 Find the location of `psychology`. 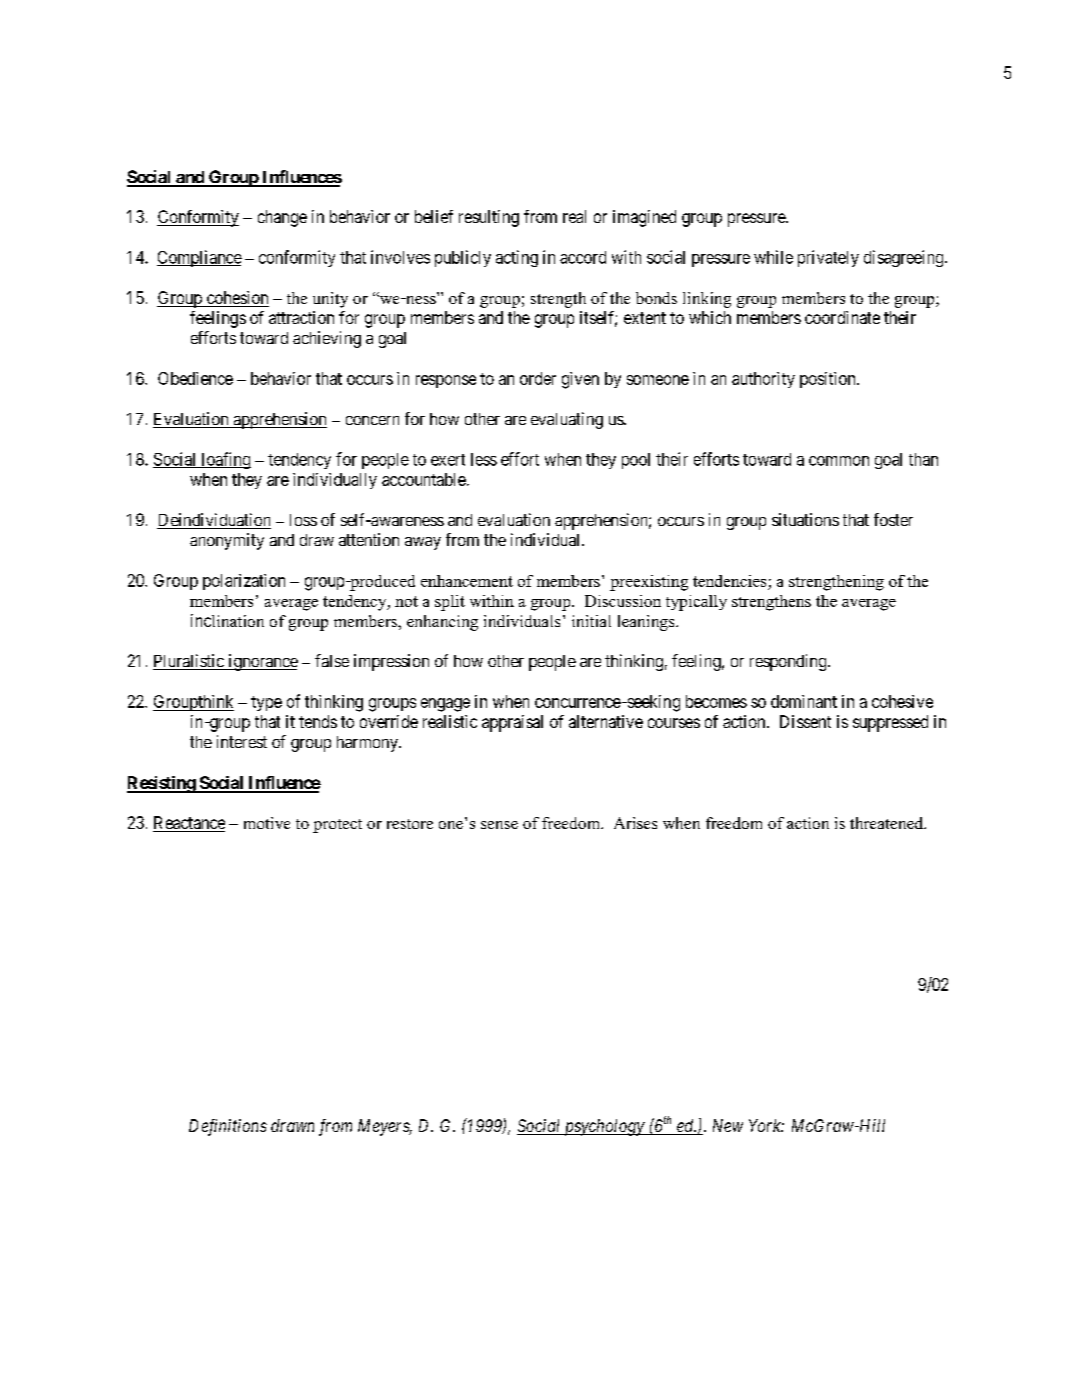

psychology is located at coordinates (604, 1127).
